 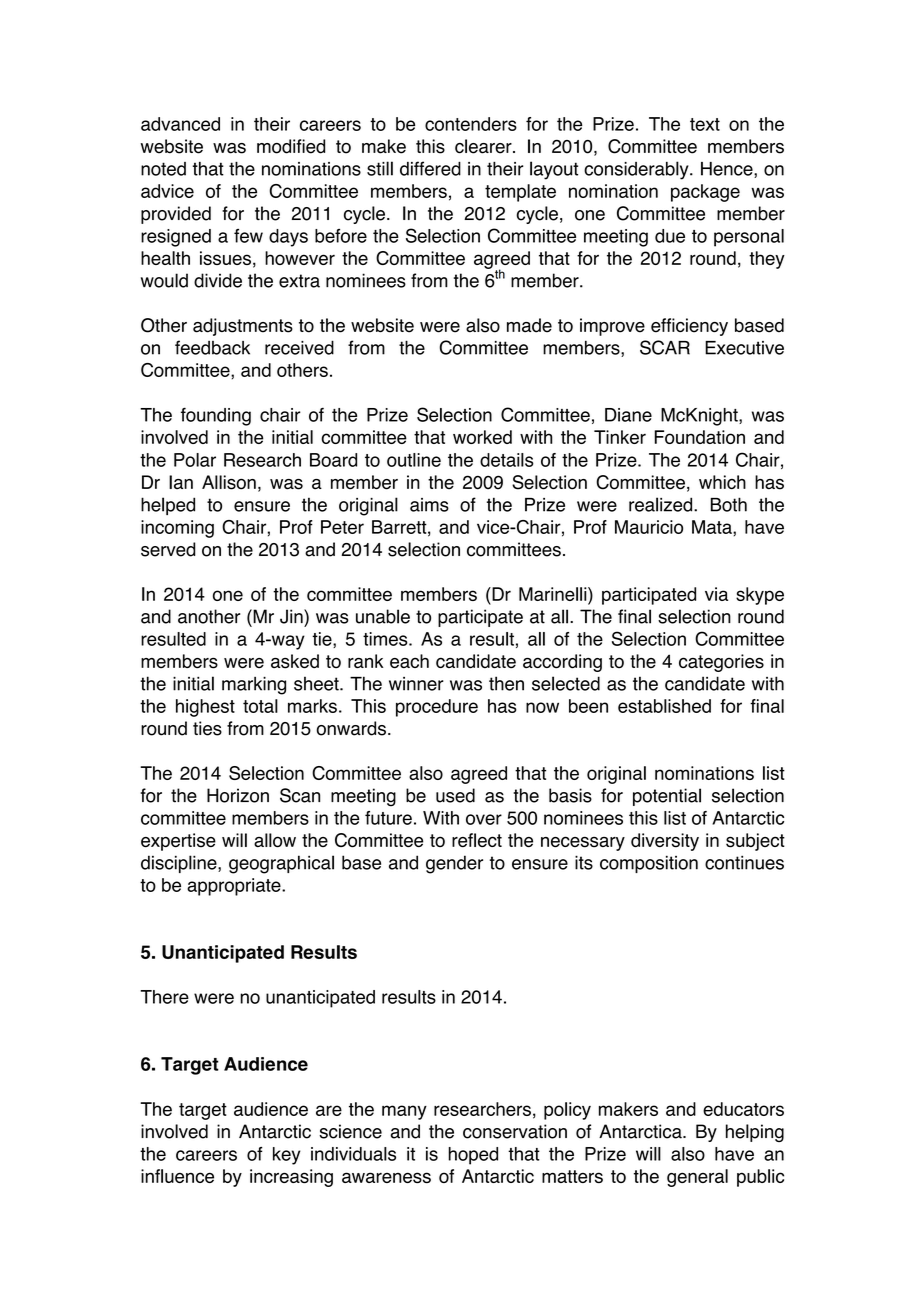 What do you see at coordinates (722, 482) in the screenshot?
I see `which` at bounding box center [722, 482].
